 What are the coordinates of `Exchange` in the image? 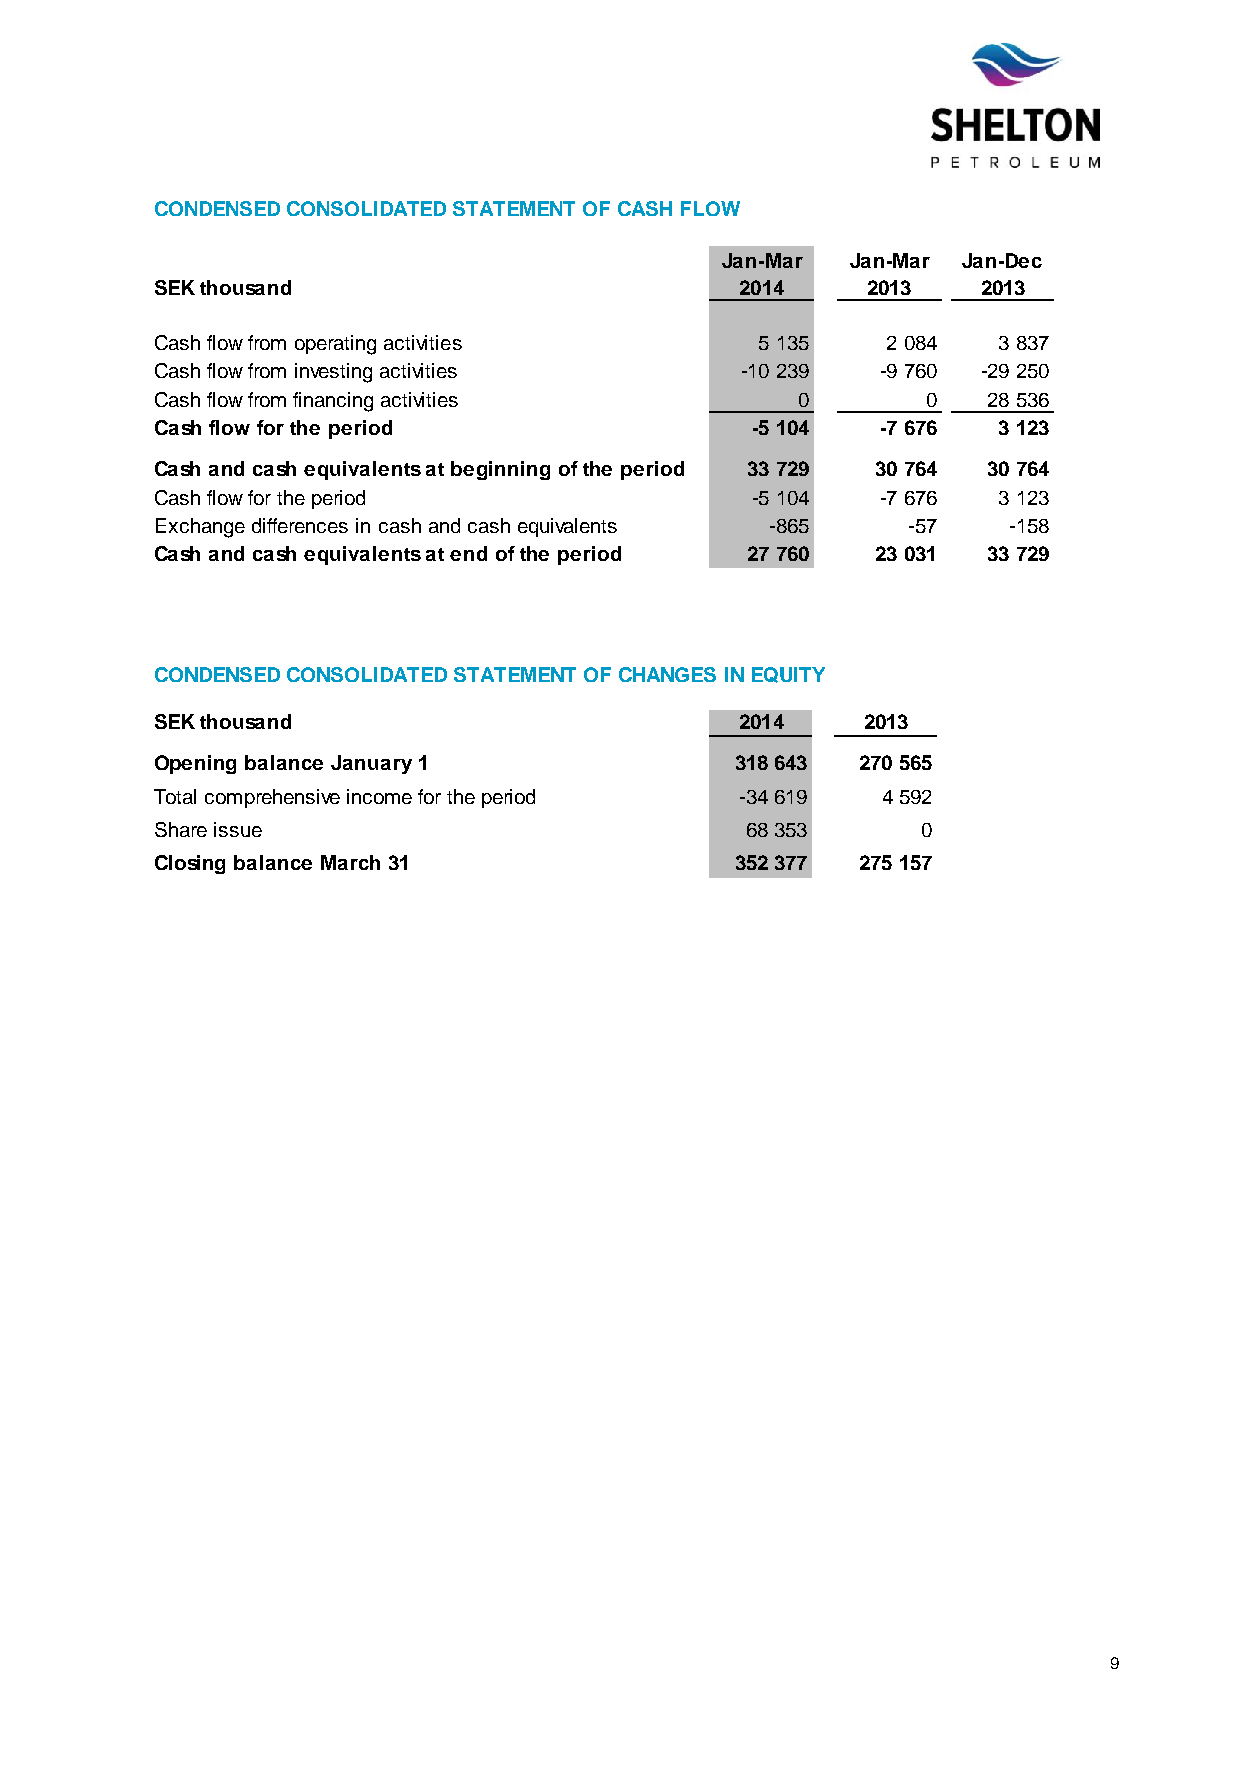 It's located at (200, 528).
